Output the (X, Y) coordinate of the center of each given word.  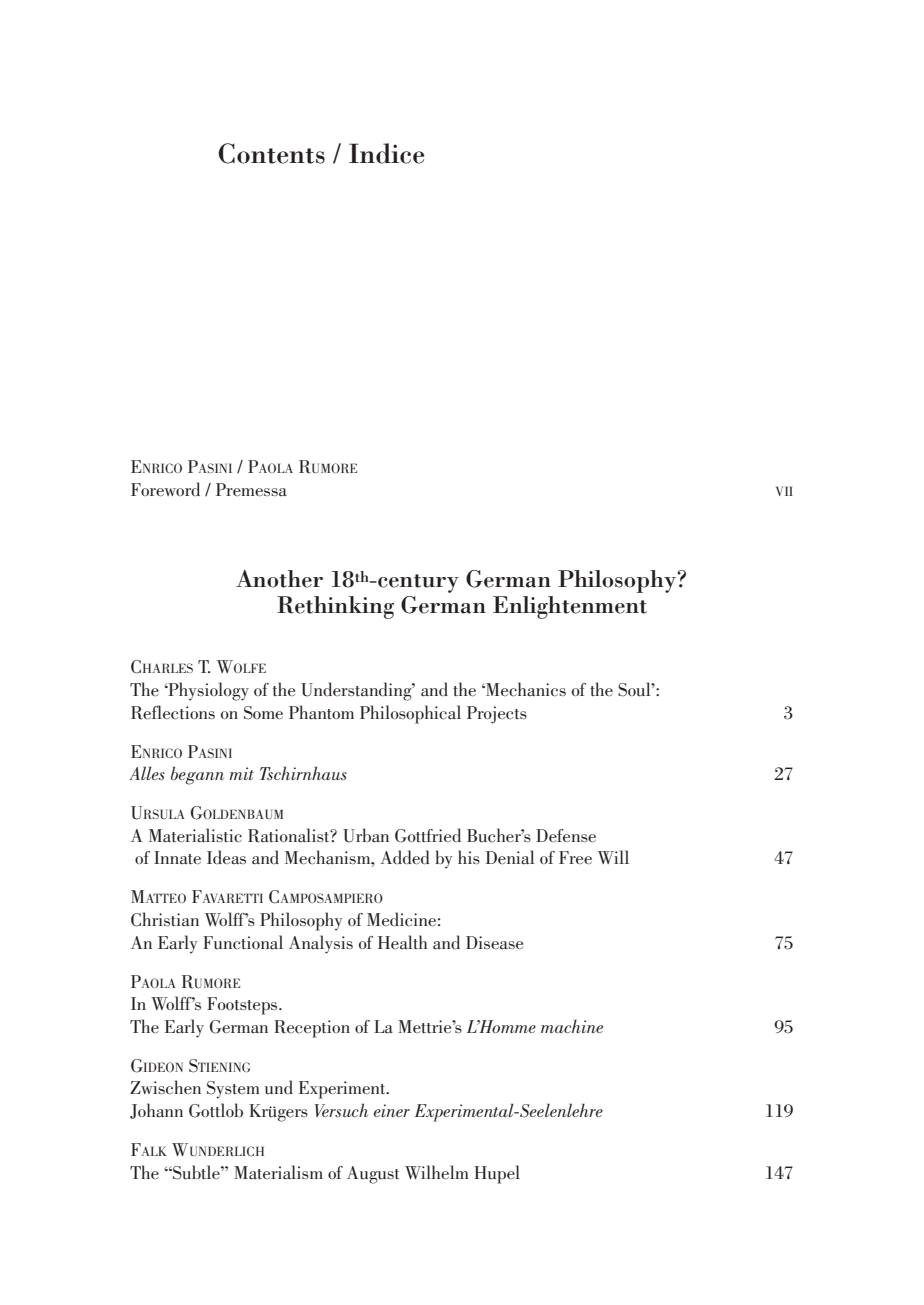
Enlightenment (570, 607)
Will (613, 857)
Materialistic (195, 835)
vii (784, 491)
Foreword (165, 489)
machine (572, 1026)
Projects (497, 715)
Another (279, 579)
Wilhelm (436, 1172)
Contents (271, 153)
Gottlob (216, 1110)
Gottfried (428, 835)
